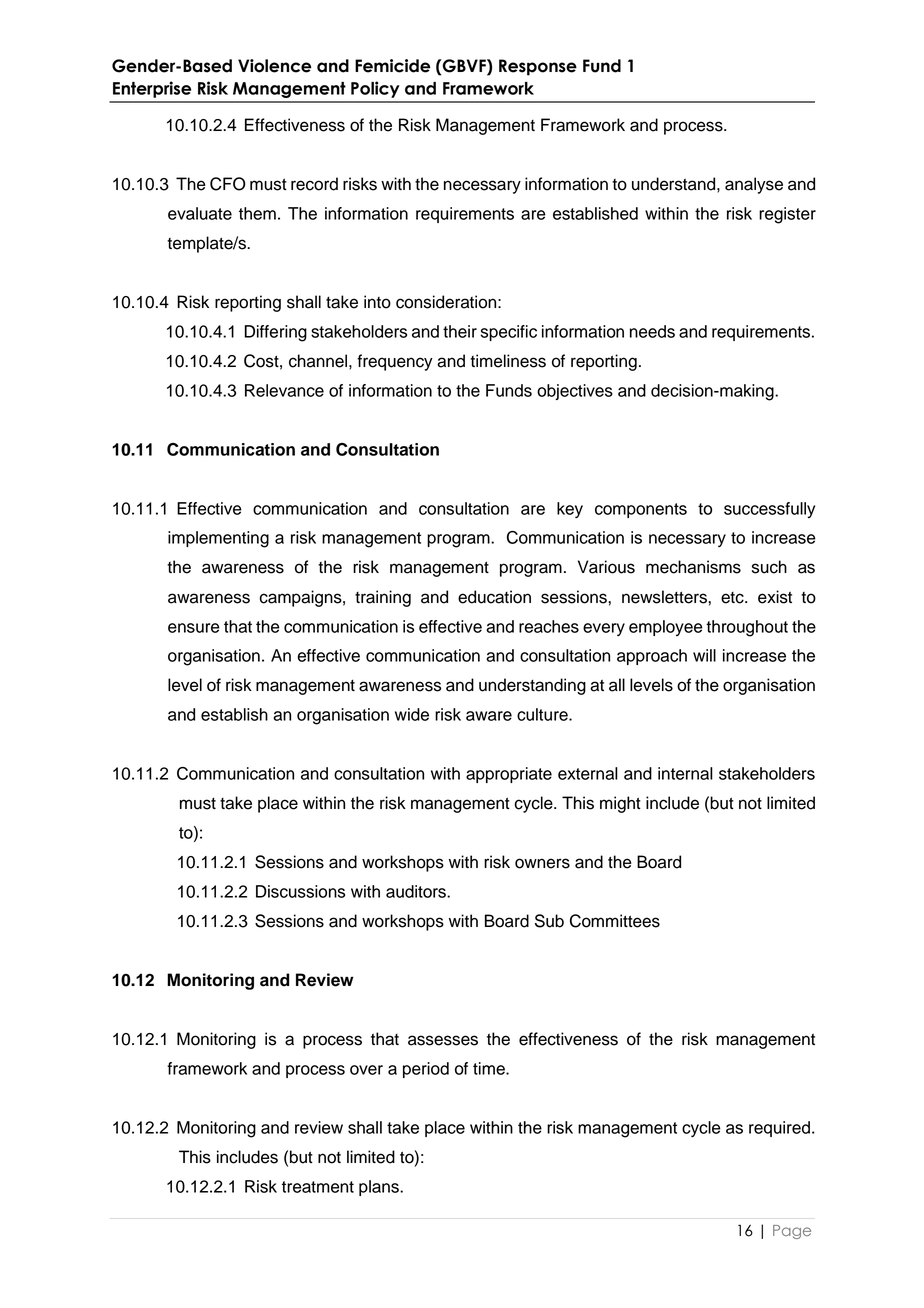 This page has height=1308, width=924. What do you see at coordinates (704, 655) in the page?
I see `will` at bounding box center [704, 655].
